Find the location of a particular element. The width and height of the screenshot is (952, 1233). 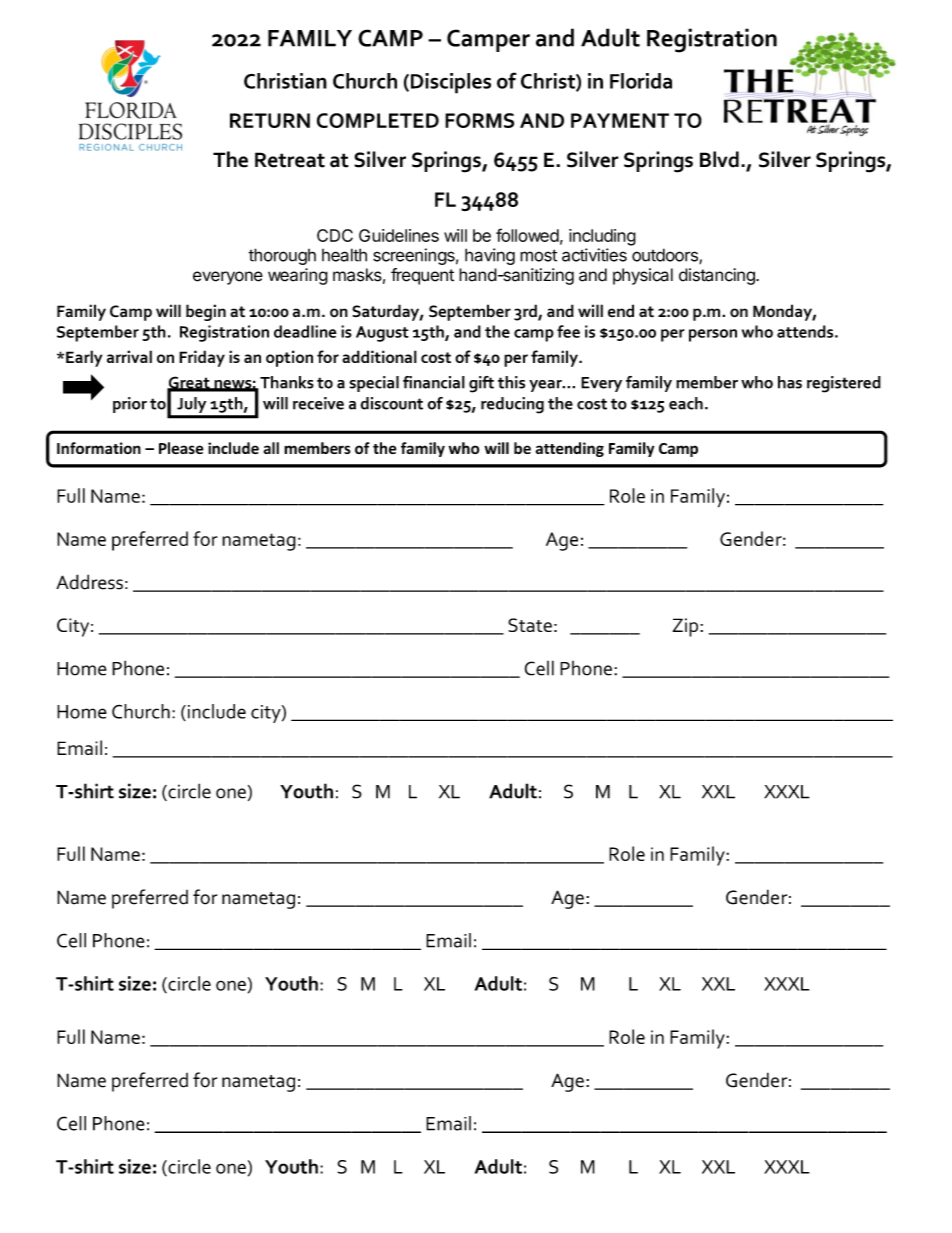

Disciples is located at coordinates (449, 83).
